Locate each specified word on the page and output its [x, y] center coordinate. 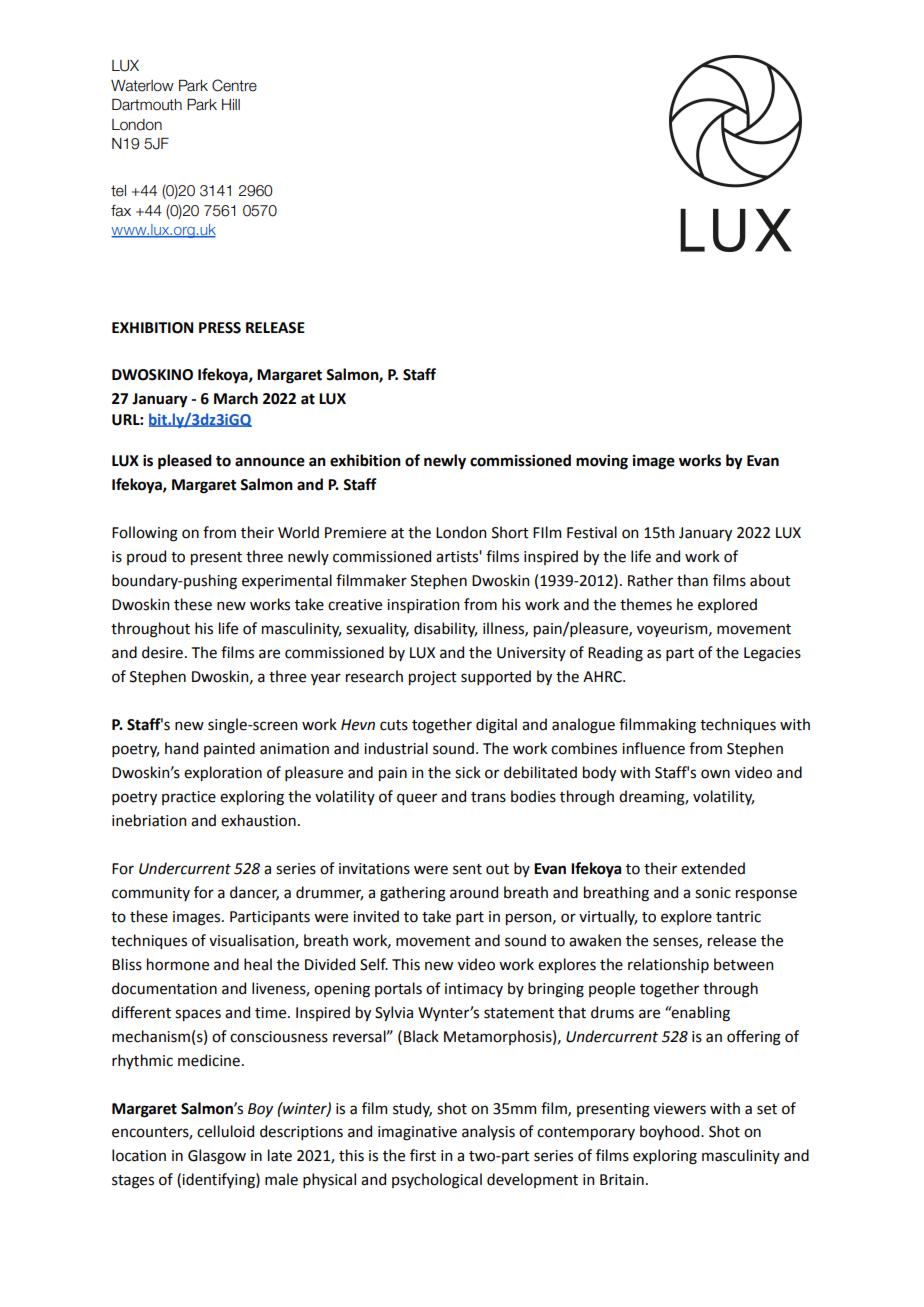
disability [445, 629]
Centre [234, 85]
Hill [231, 104]
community [151, 894]
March [236, 398]
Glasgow [217, 1157]
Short [510, 532]
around [474, 892]
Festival [592, 532]
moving [602, 462]
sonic [713, 893]
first [423, 1155]
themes [646, 604]
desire [162, 652]
